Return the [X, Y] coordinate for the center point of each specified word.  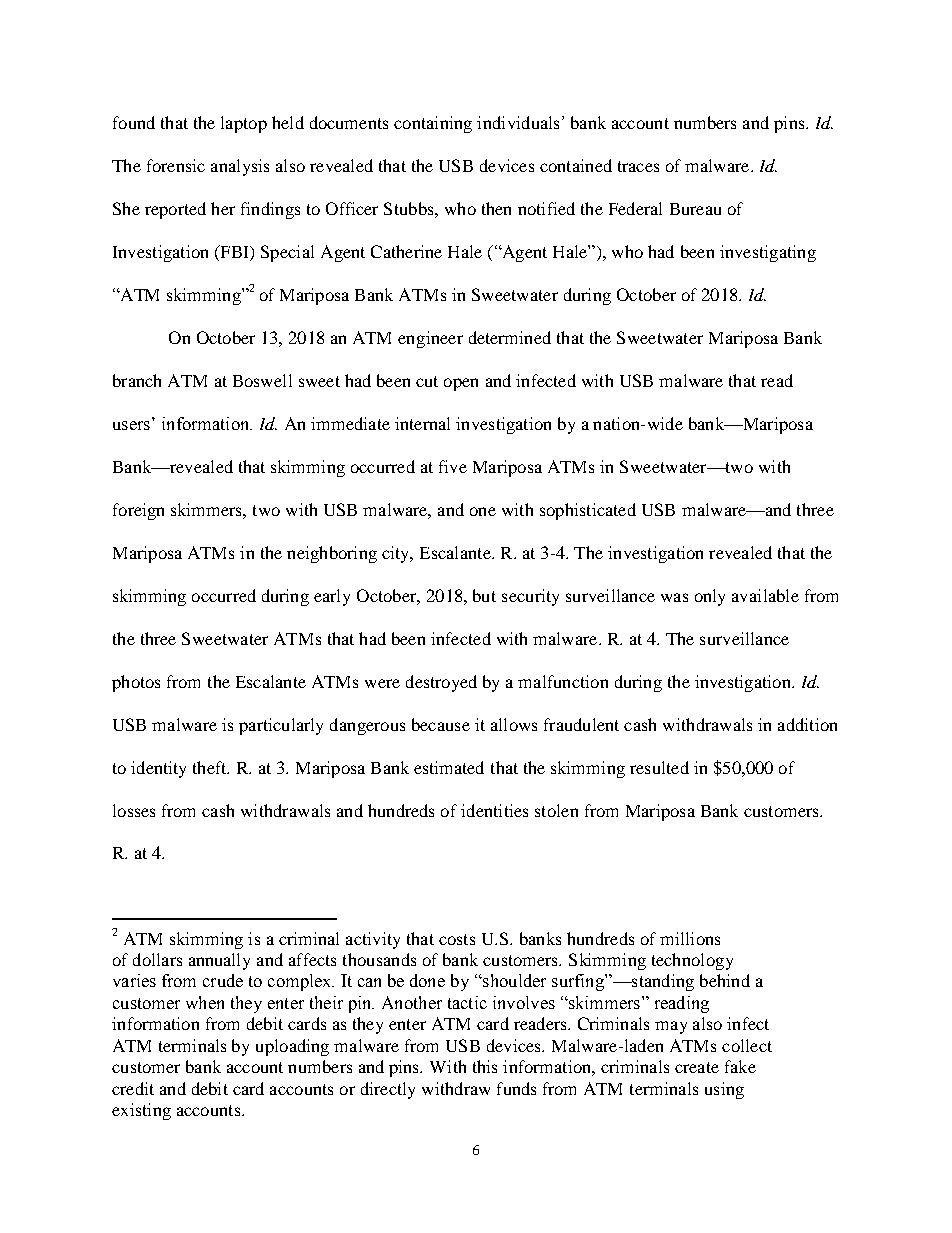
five [453, 466]
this [485, 1066]
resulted [659, 767]
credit [133, 1088]
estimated [449, 767]
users [131, 425]
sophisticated [588, 511]
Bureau [695, 209]
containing [433, 124]
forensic [176, 165]
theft [211, 767]
